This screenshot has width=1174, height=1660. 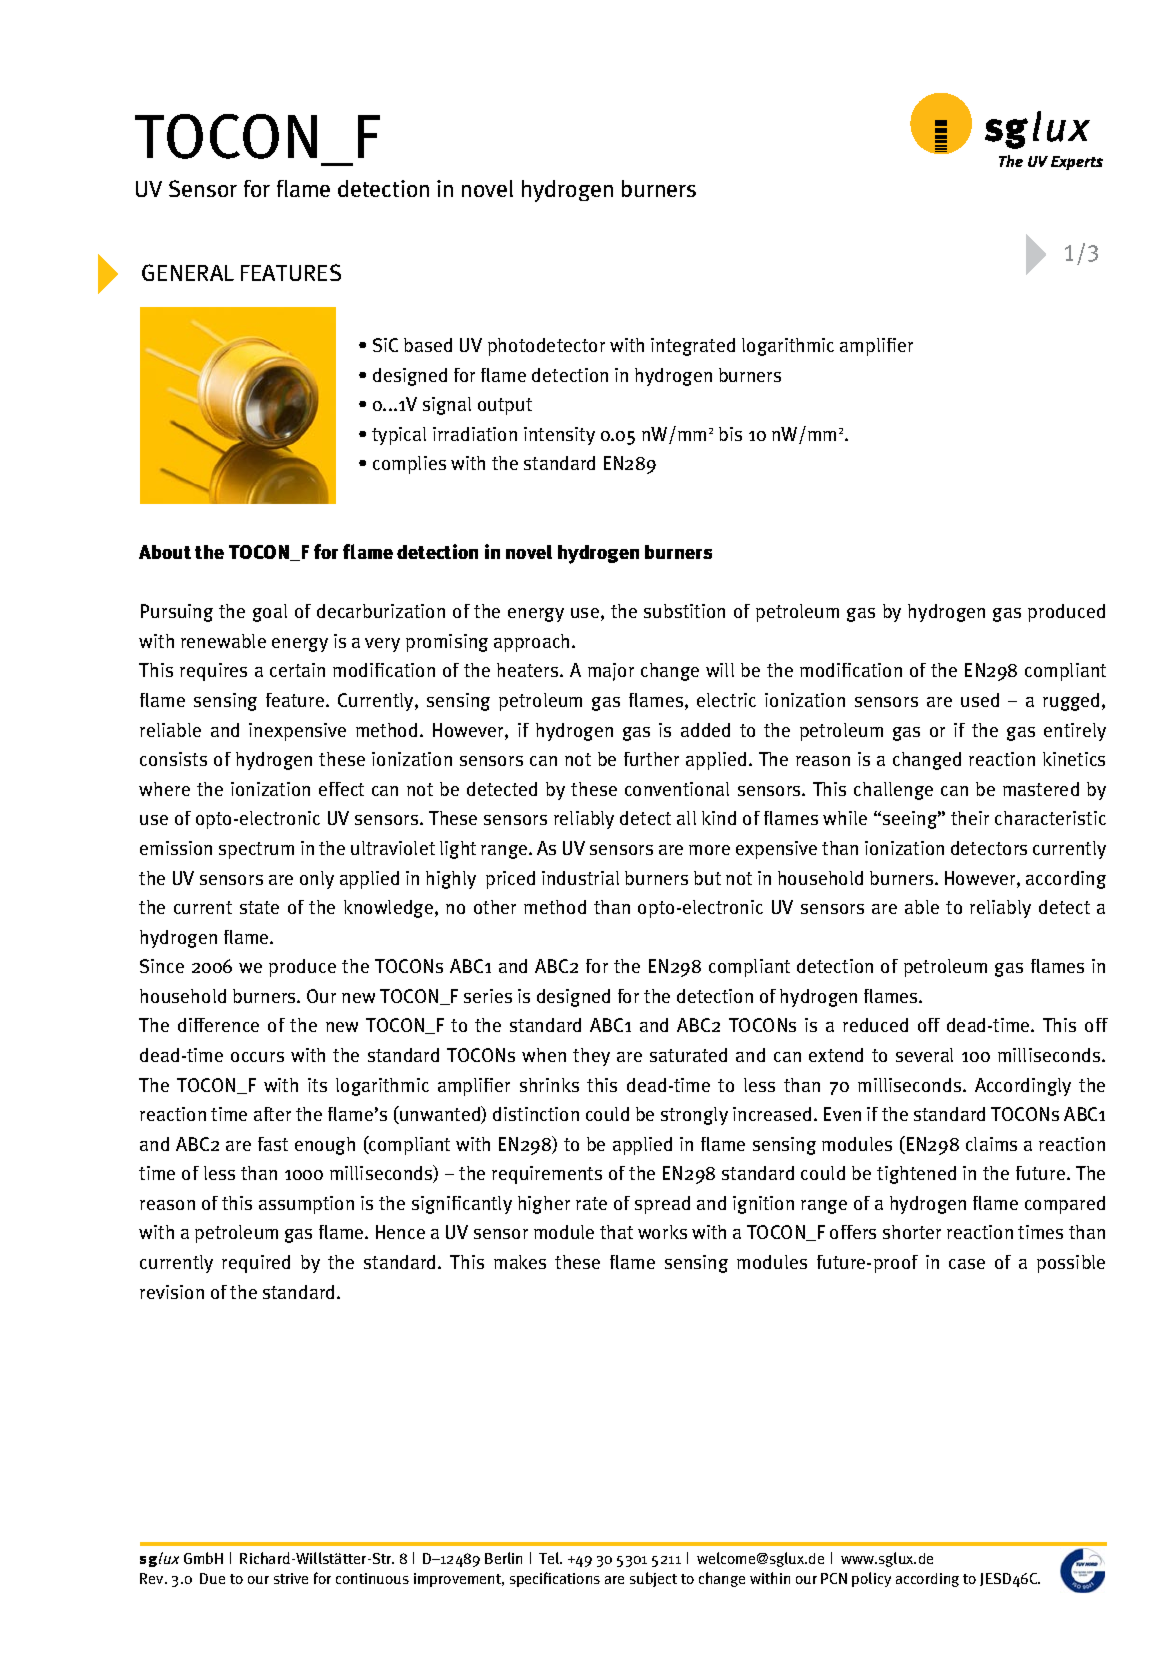 I want to click on policy, so click(x=871, y=1579).
